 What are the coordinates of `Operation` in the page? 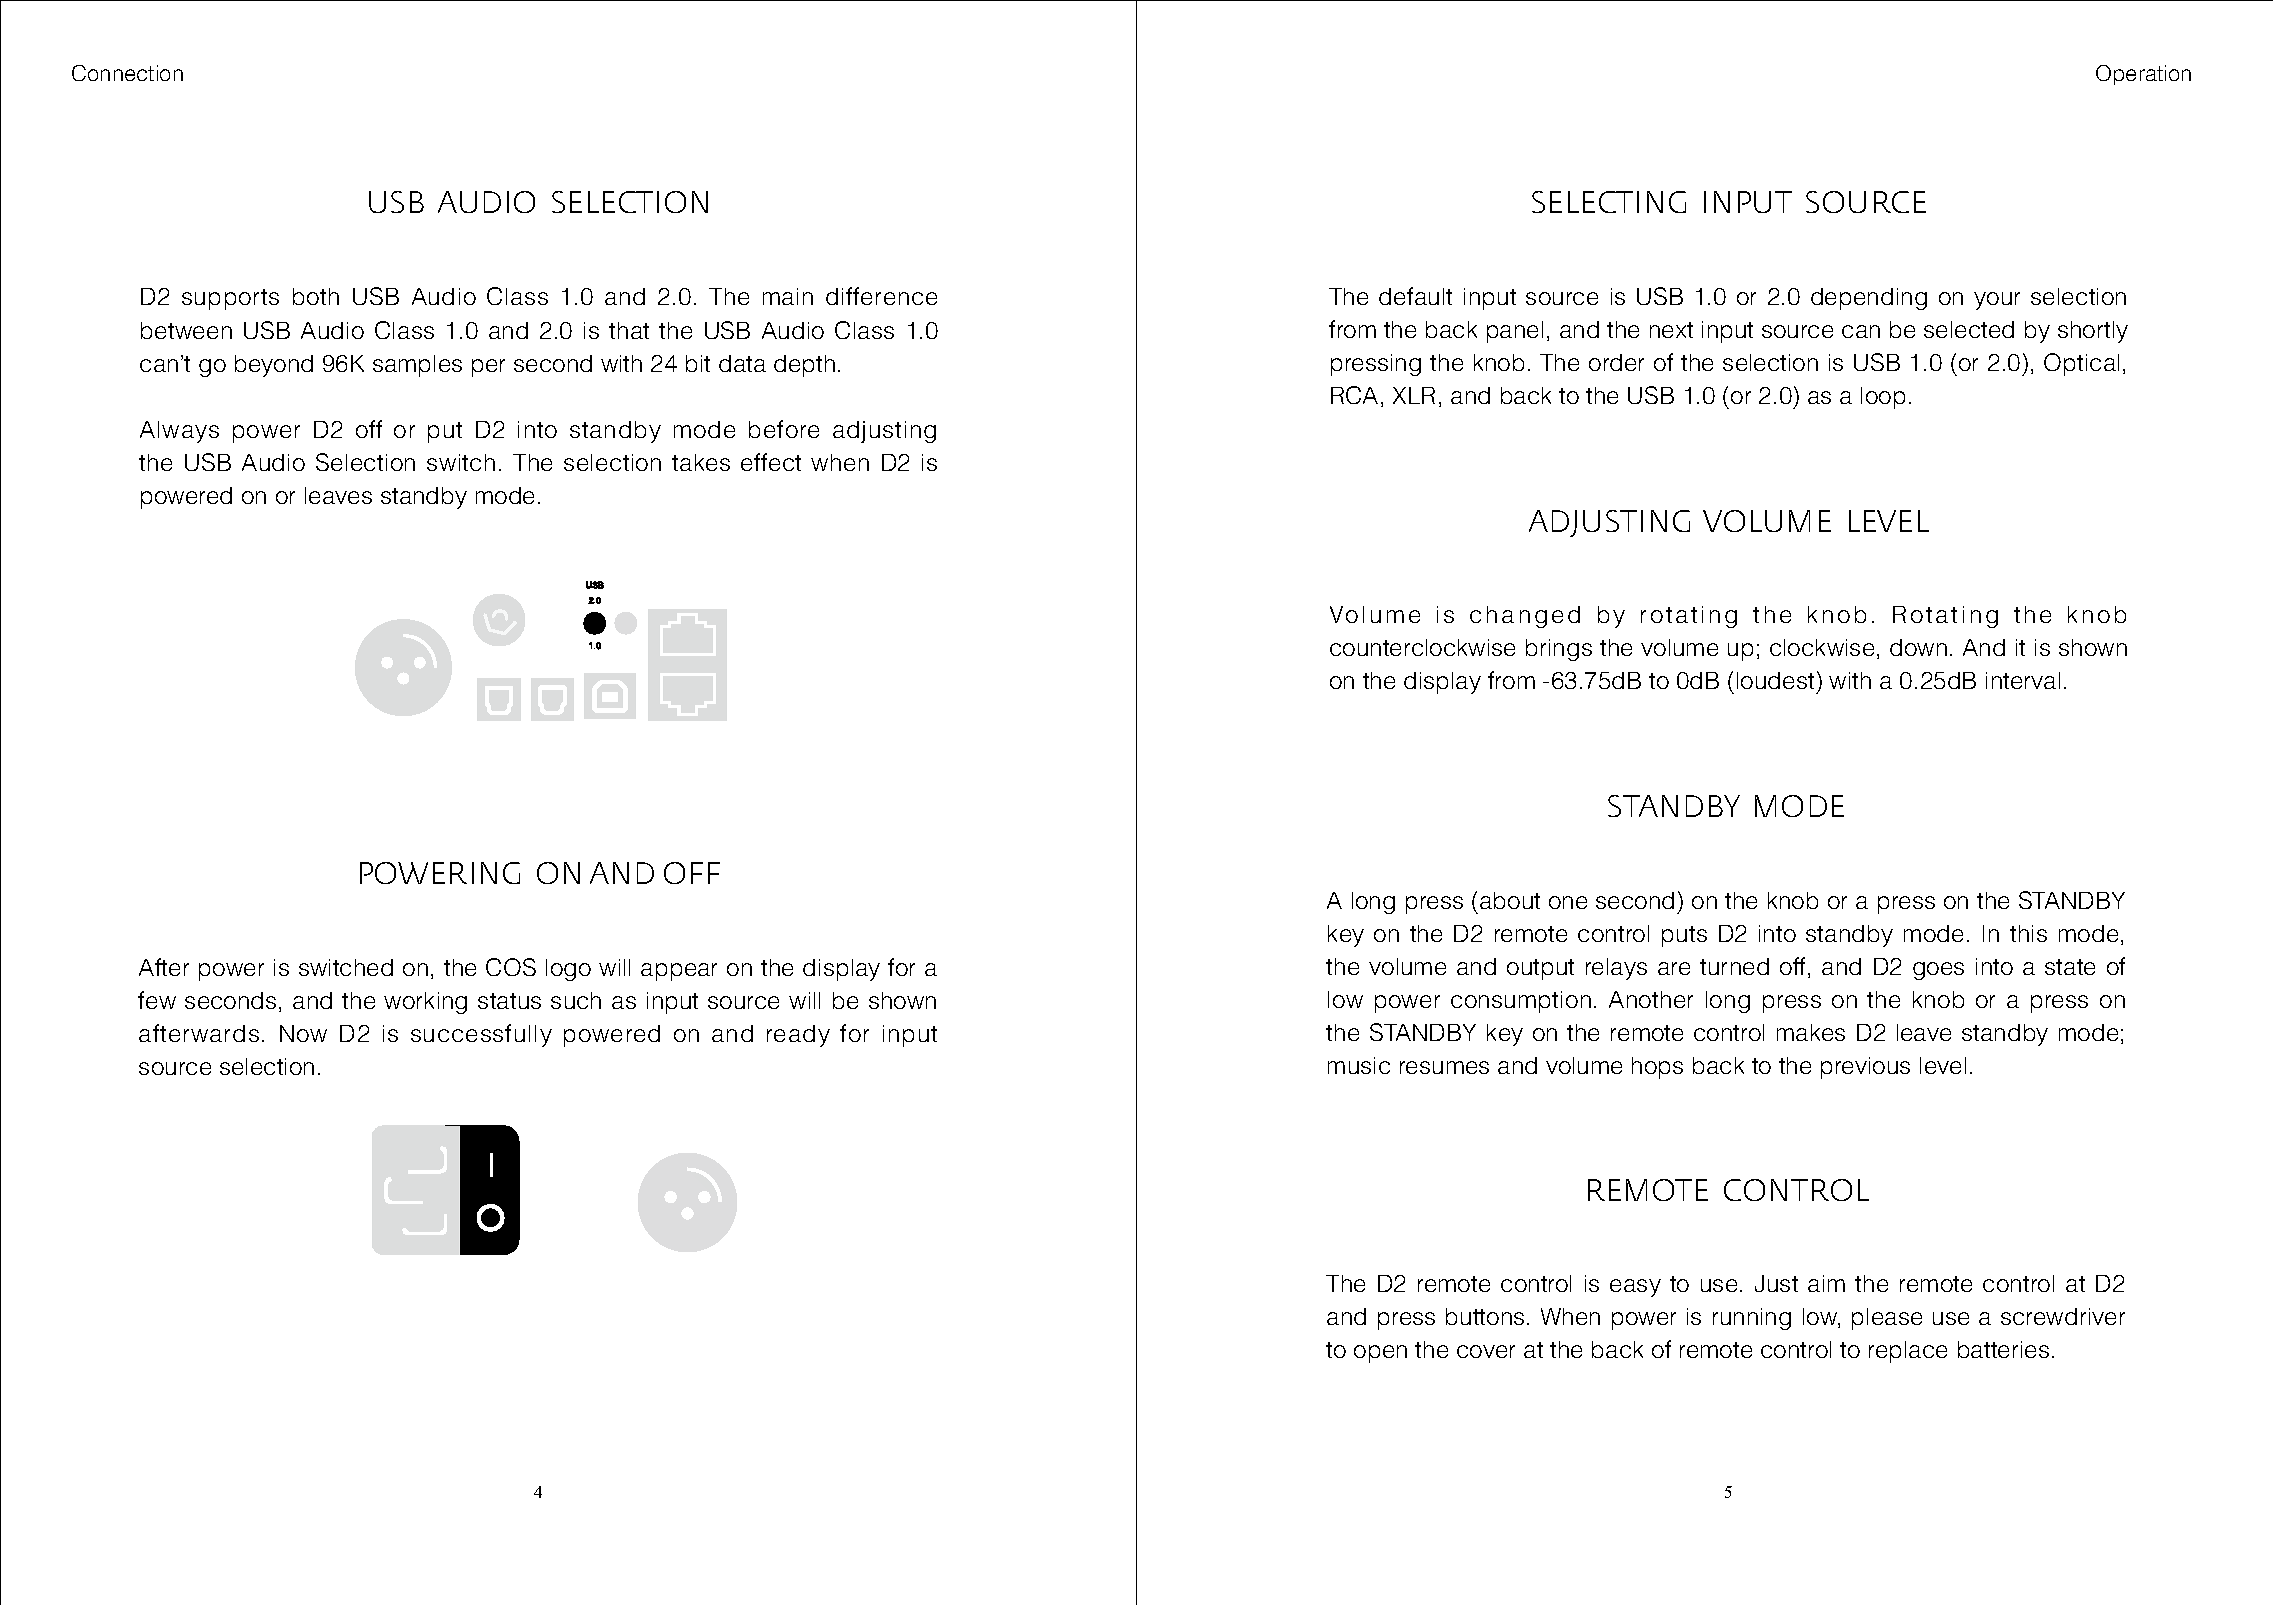 It's located at (2143, 75).
